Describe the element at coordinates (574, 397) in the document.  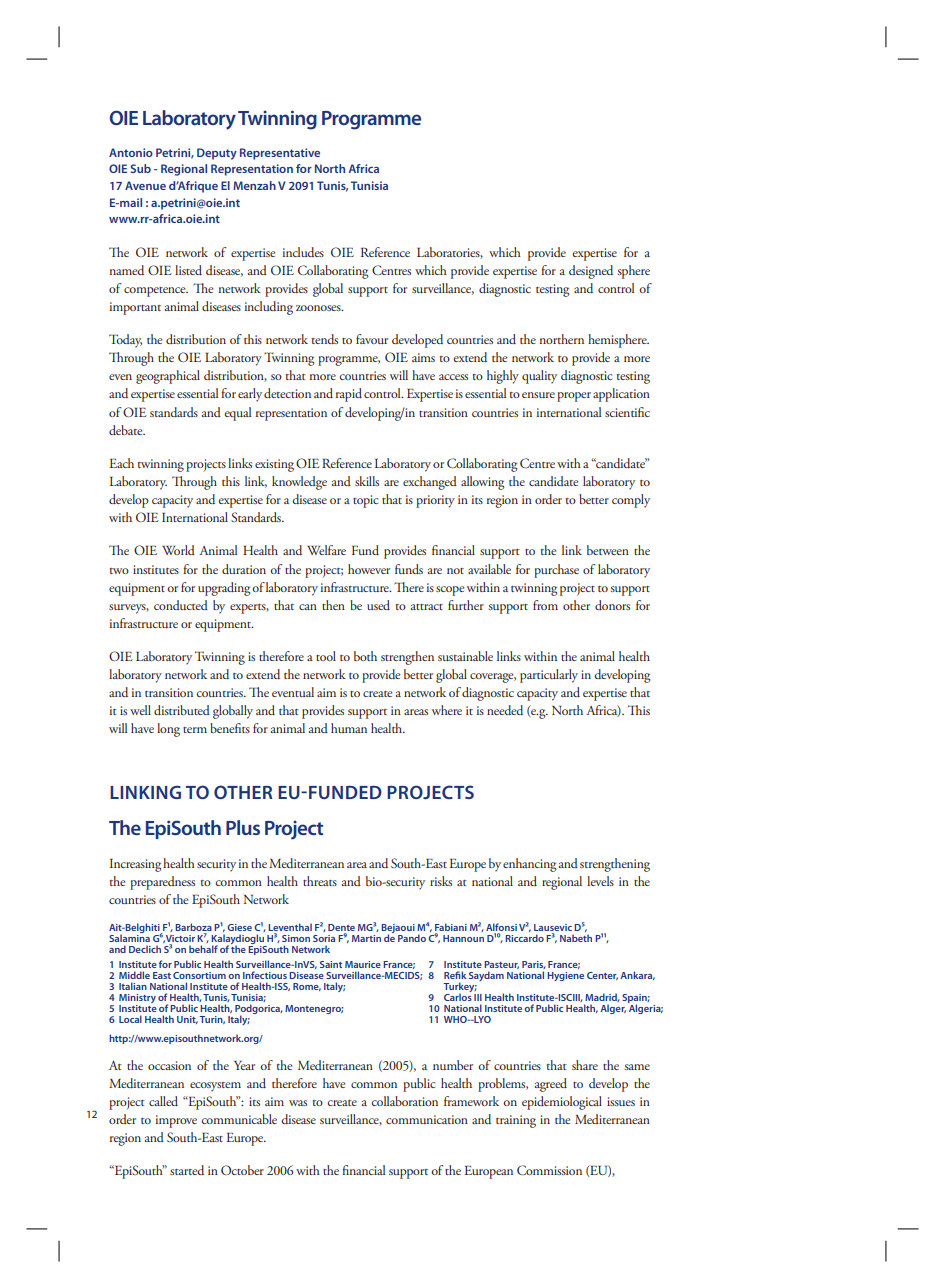
I see `proper` at that location.
